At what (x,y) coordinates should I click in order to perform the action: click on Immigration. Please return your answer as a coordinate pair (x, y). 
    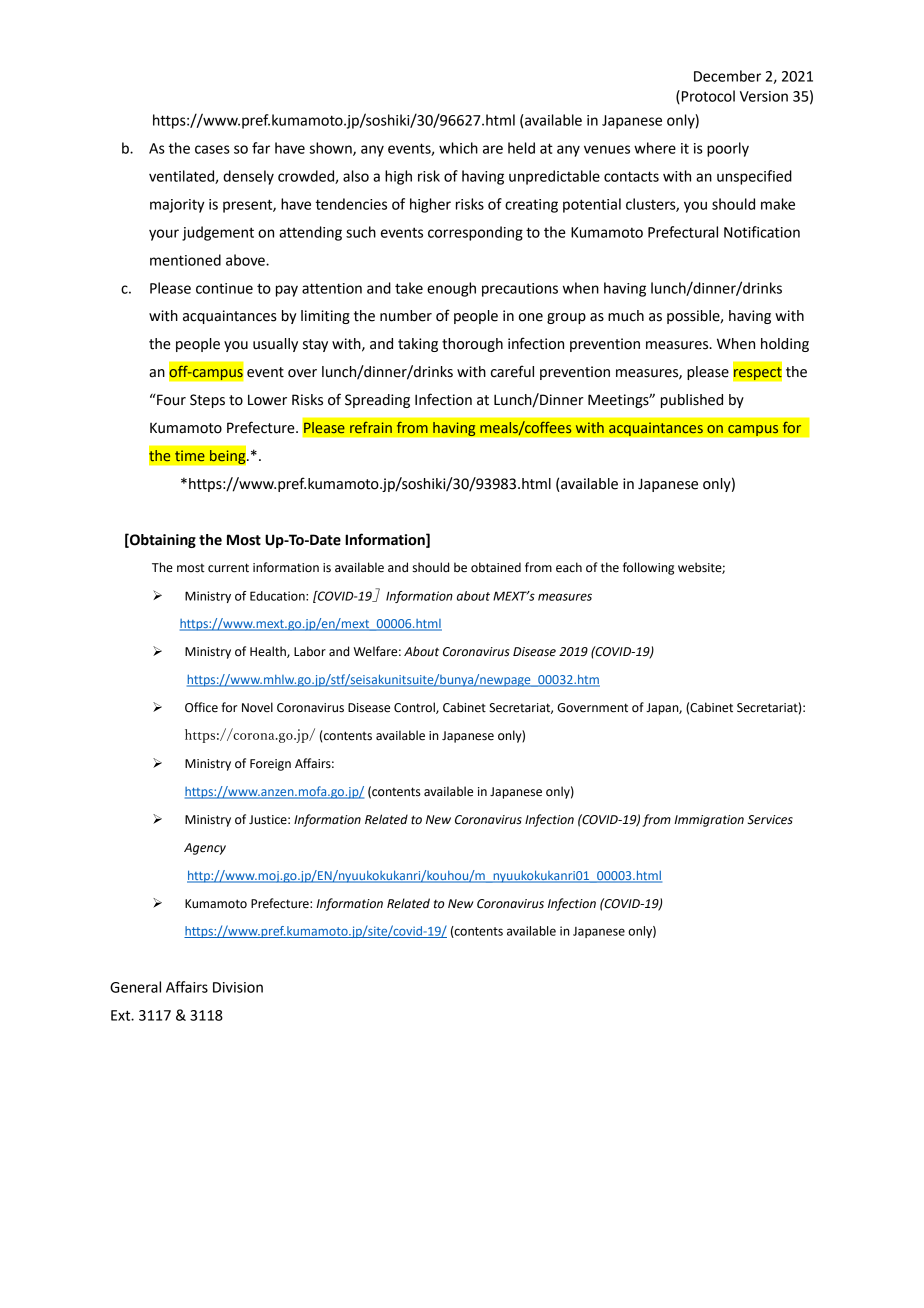
    Looking at the image, I should click on (709, 821).
